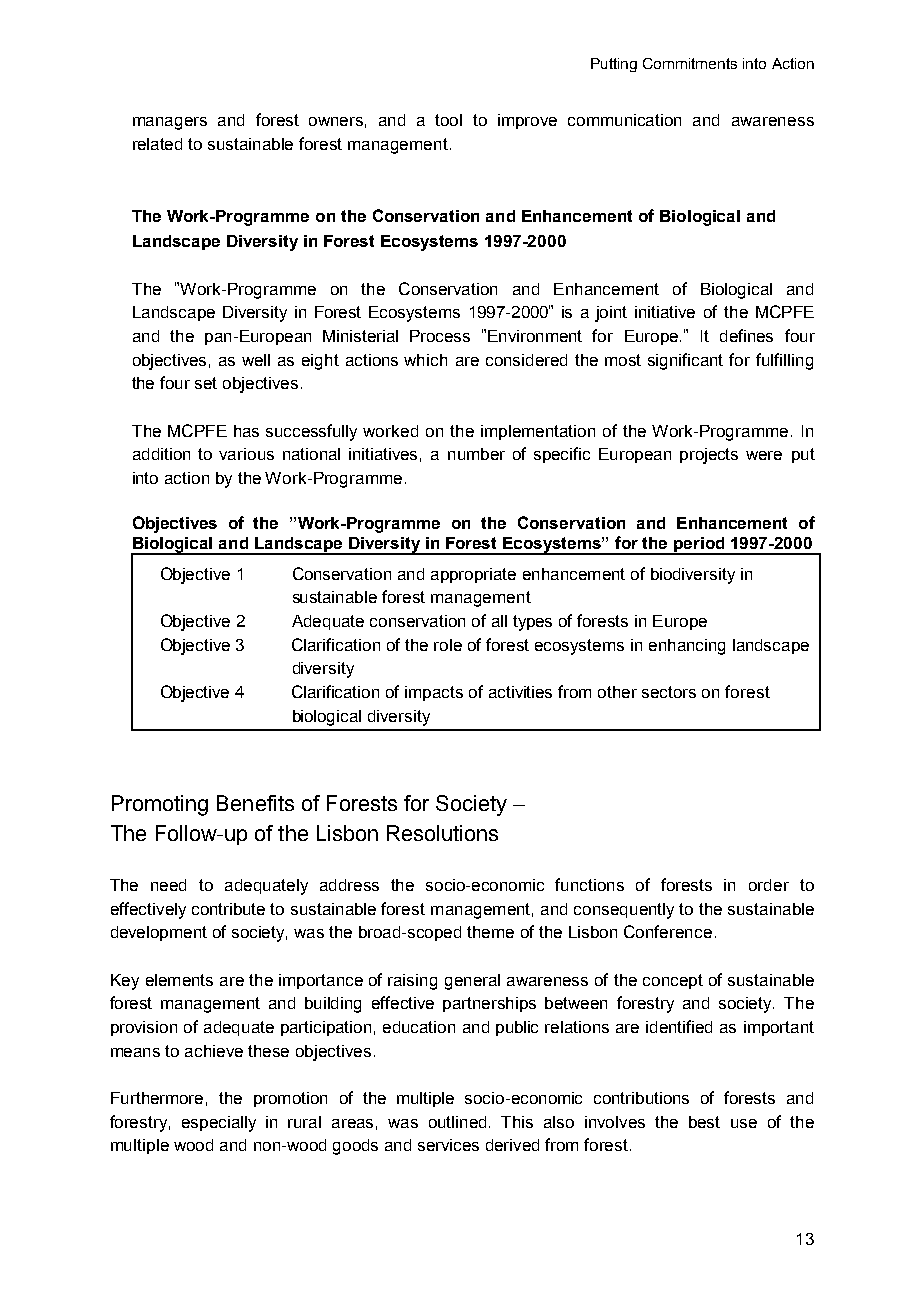 This screenshot has height=1308, width=924. Describe the element at coordinates (246, 454) in the screenshot. I see `various` at that location.
